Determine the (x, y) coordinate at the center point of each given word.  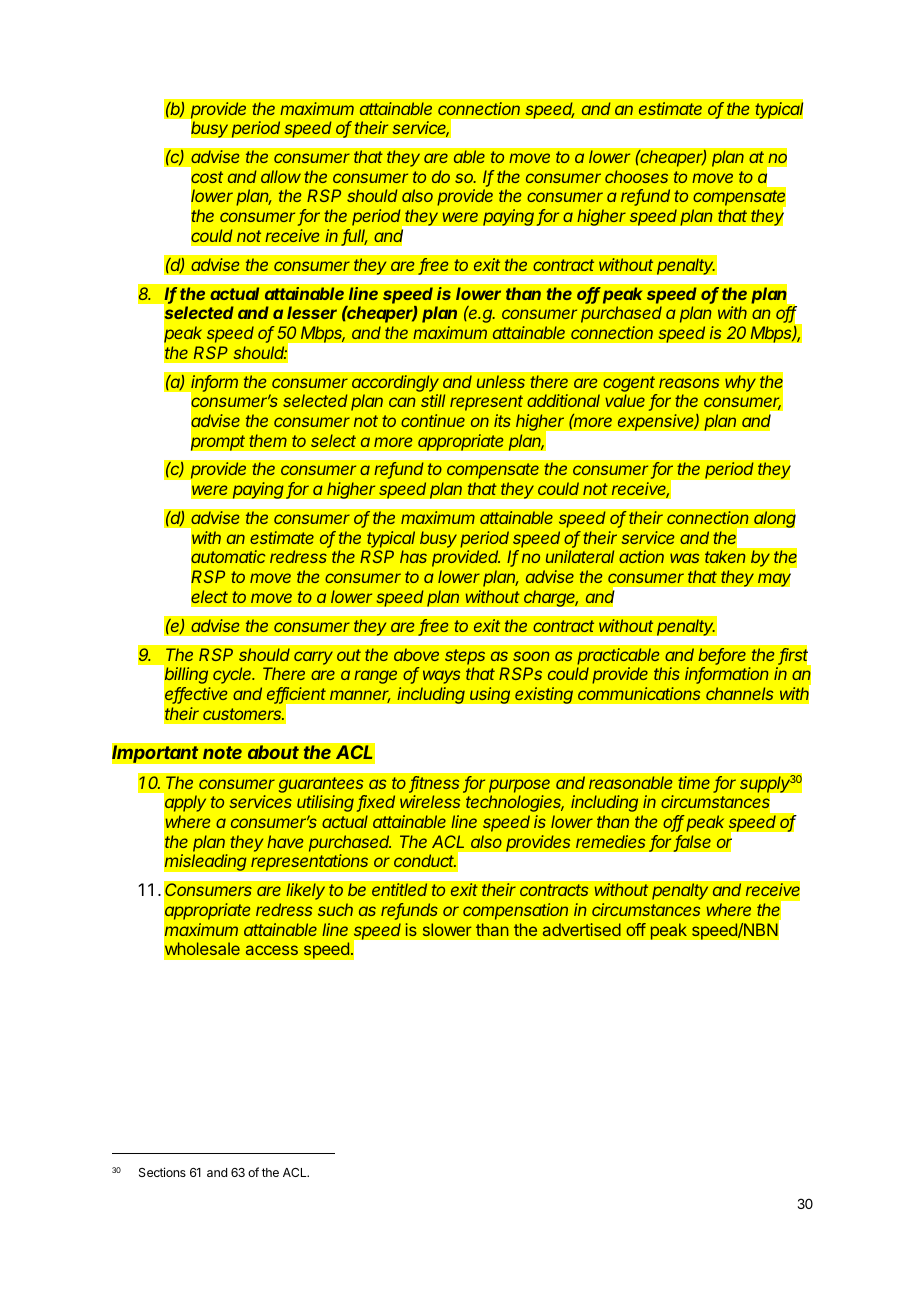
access (272, 950)
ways (441, 677)
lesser (312, 312)
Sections (162, 1172)
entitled (399, 889)
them (268, 440)
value (625, 400)
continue (433, 420)
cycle (233, 675)
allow (281, 176)
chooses (636, 176)
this (667, 673)
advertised (582, 929)
